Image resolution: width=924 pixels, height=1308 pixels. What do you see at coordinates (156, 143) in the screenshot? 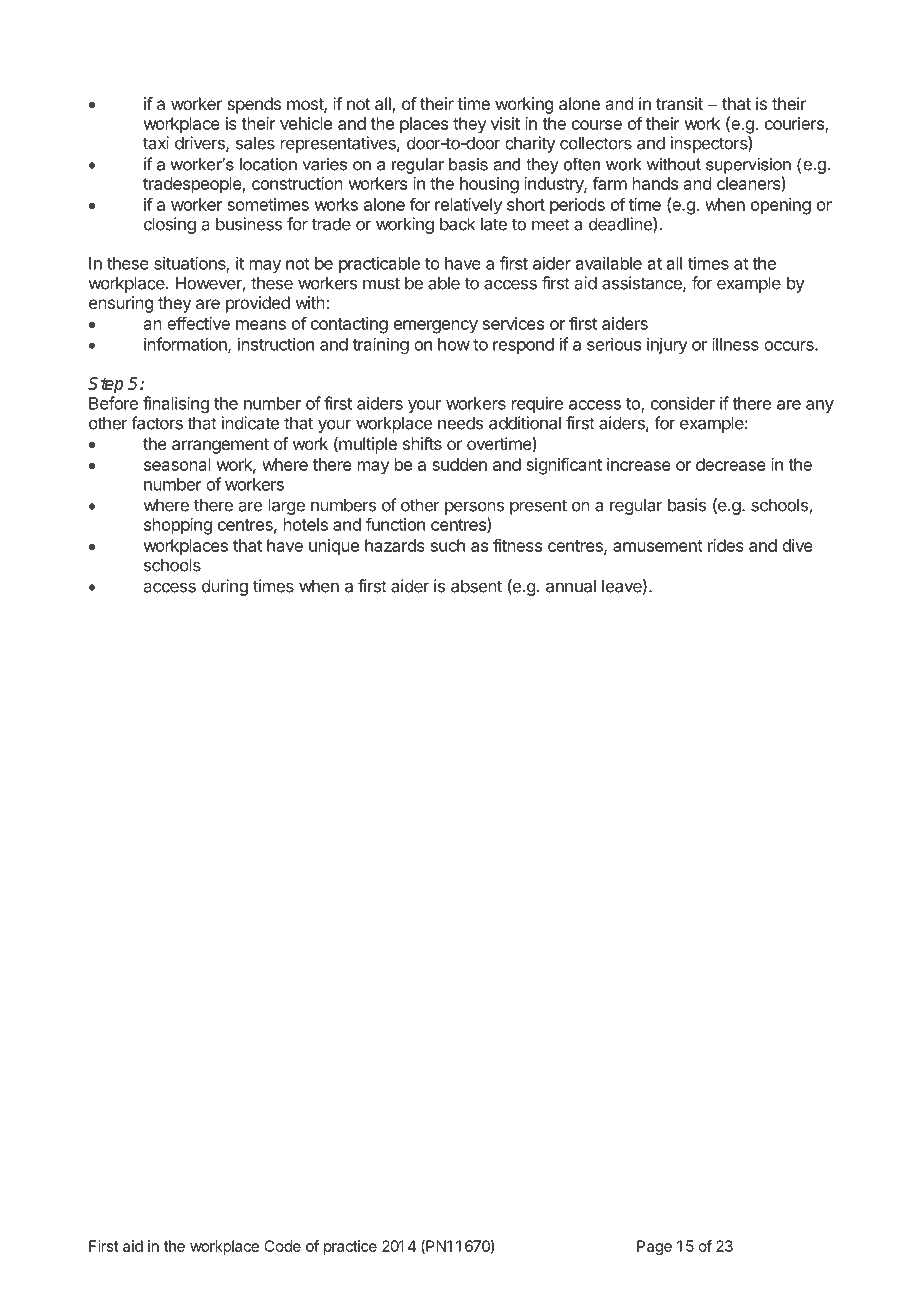
I see `taxi` at bounding box center [156, 143].
